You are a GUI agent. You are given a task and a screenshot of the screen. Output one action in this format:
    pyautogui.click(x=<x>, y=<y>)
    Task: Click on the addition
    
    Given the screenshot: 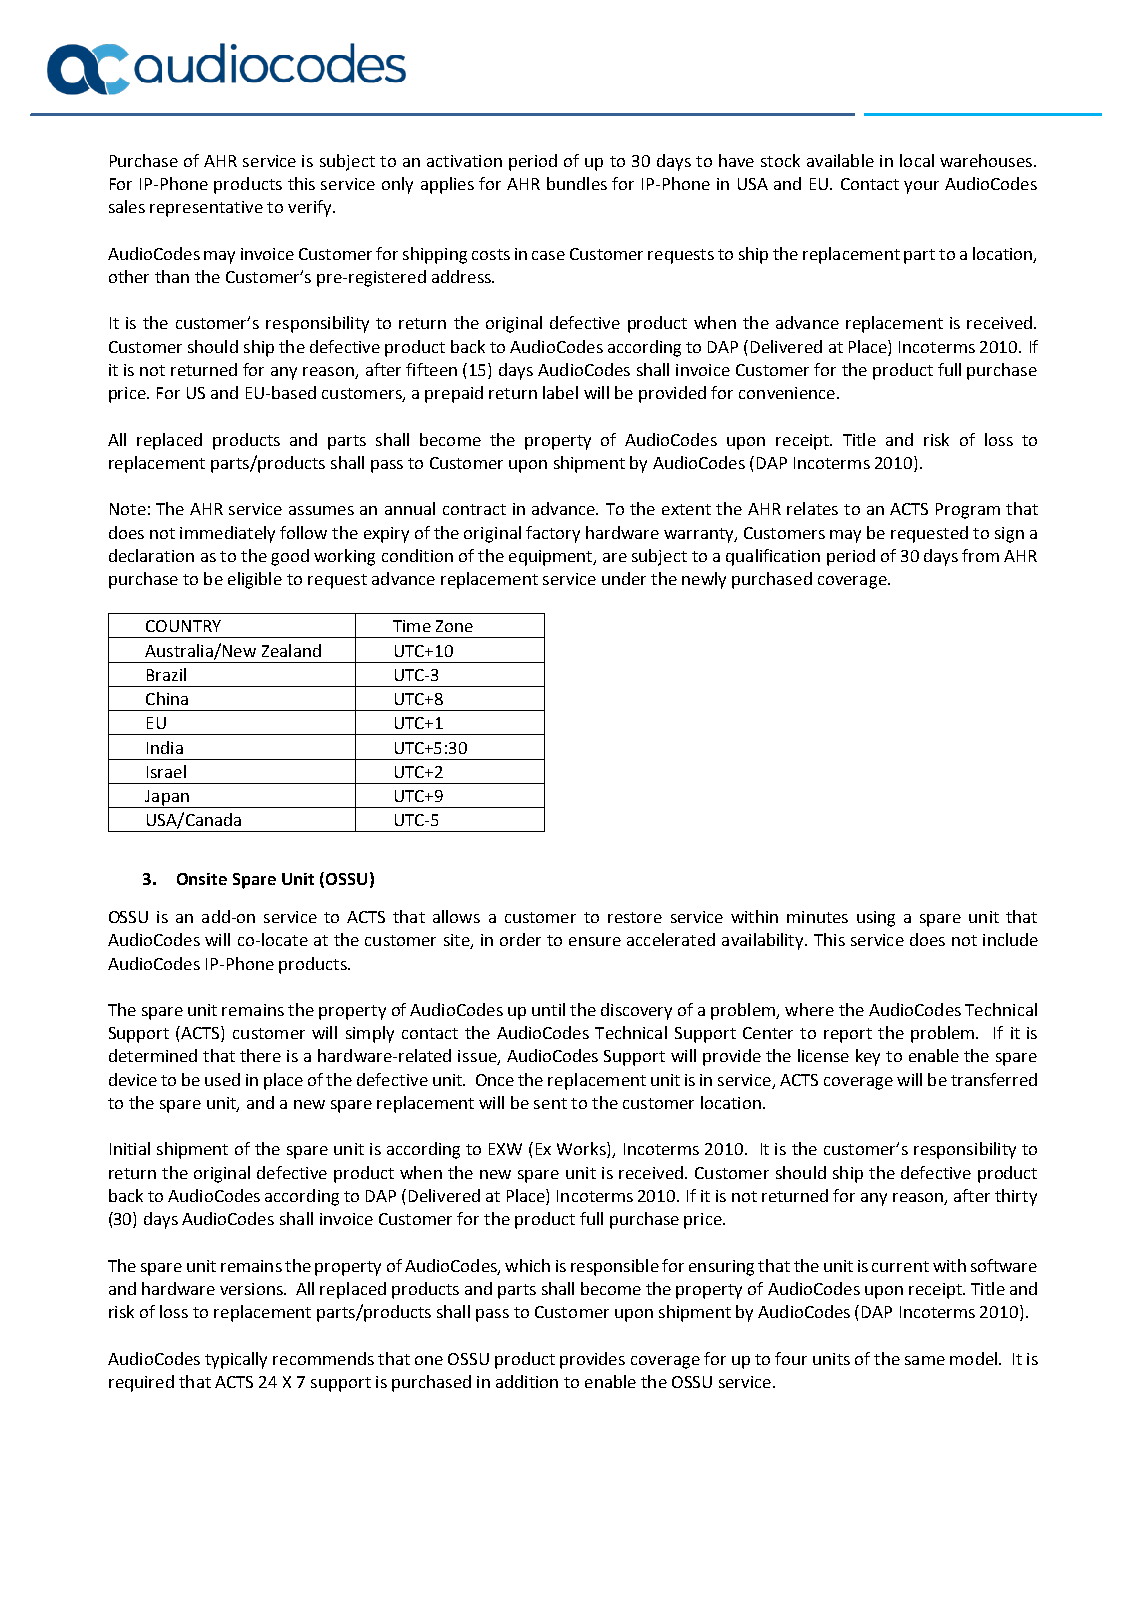 What is the action you would take?
    pyautogui.click(x=527, y=1381)
